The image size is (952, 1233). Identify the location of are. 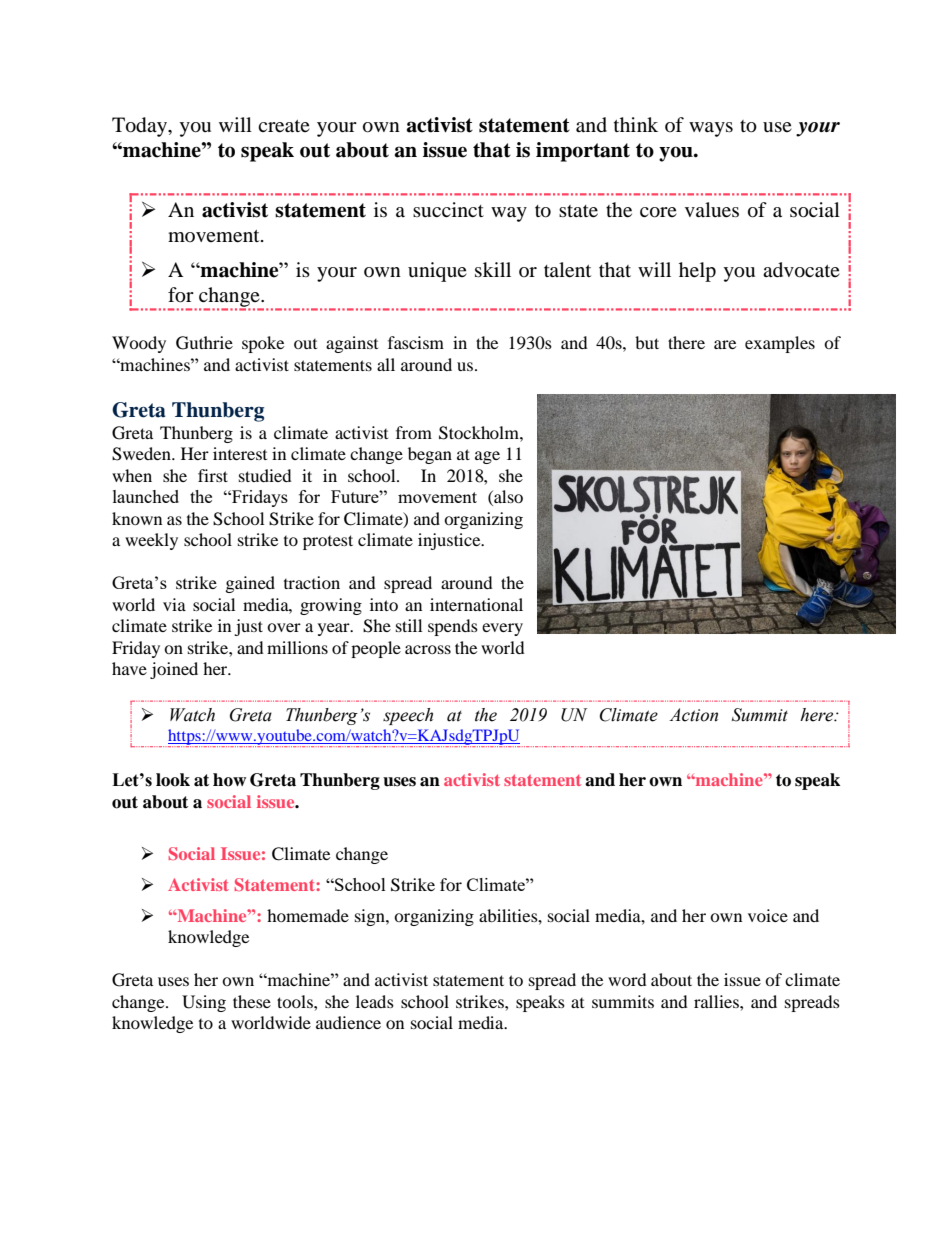
(725, 344).
